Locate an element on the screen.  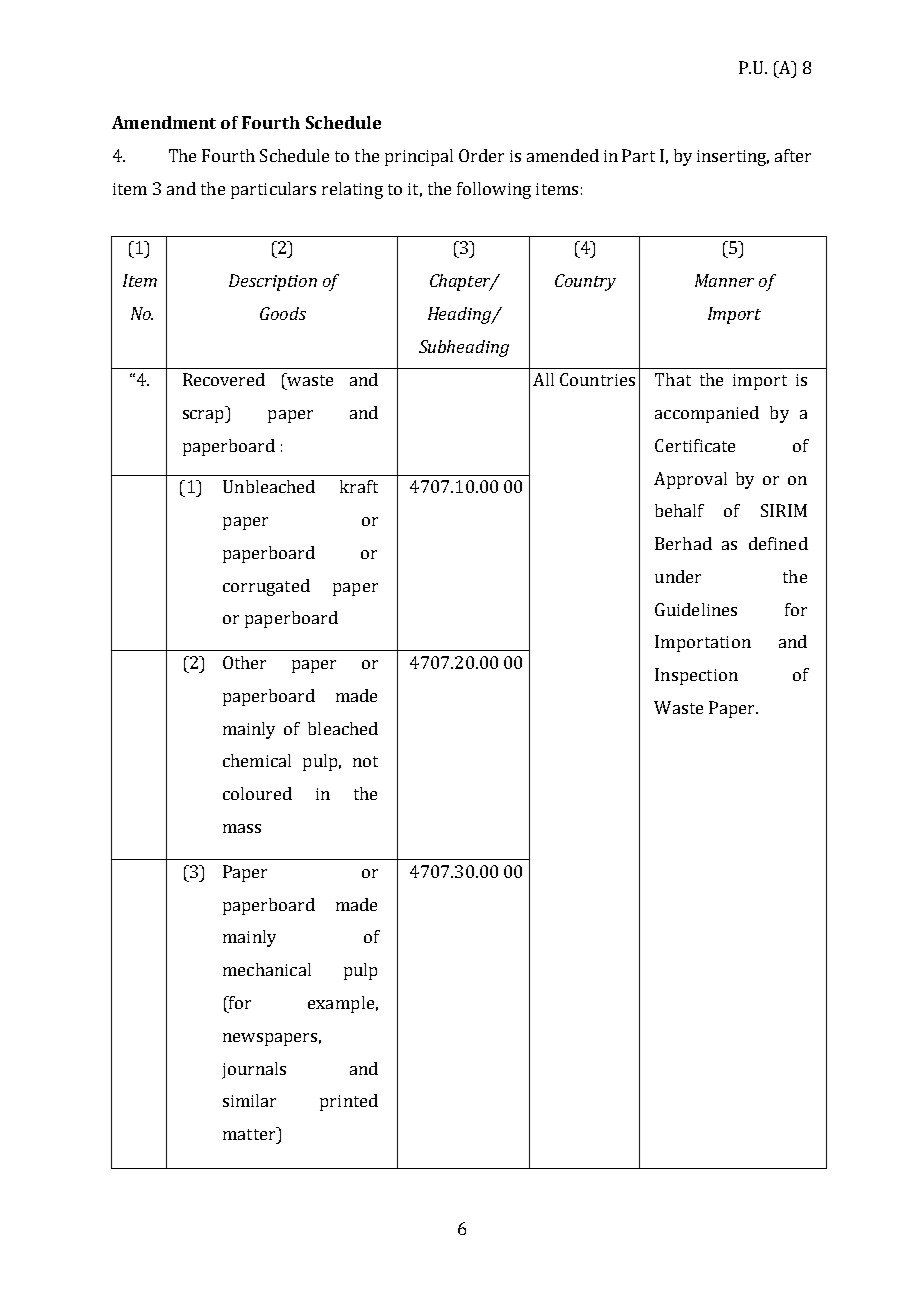
Amendment is located at coordinates (164, 122).
